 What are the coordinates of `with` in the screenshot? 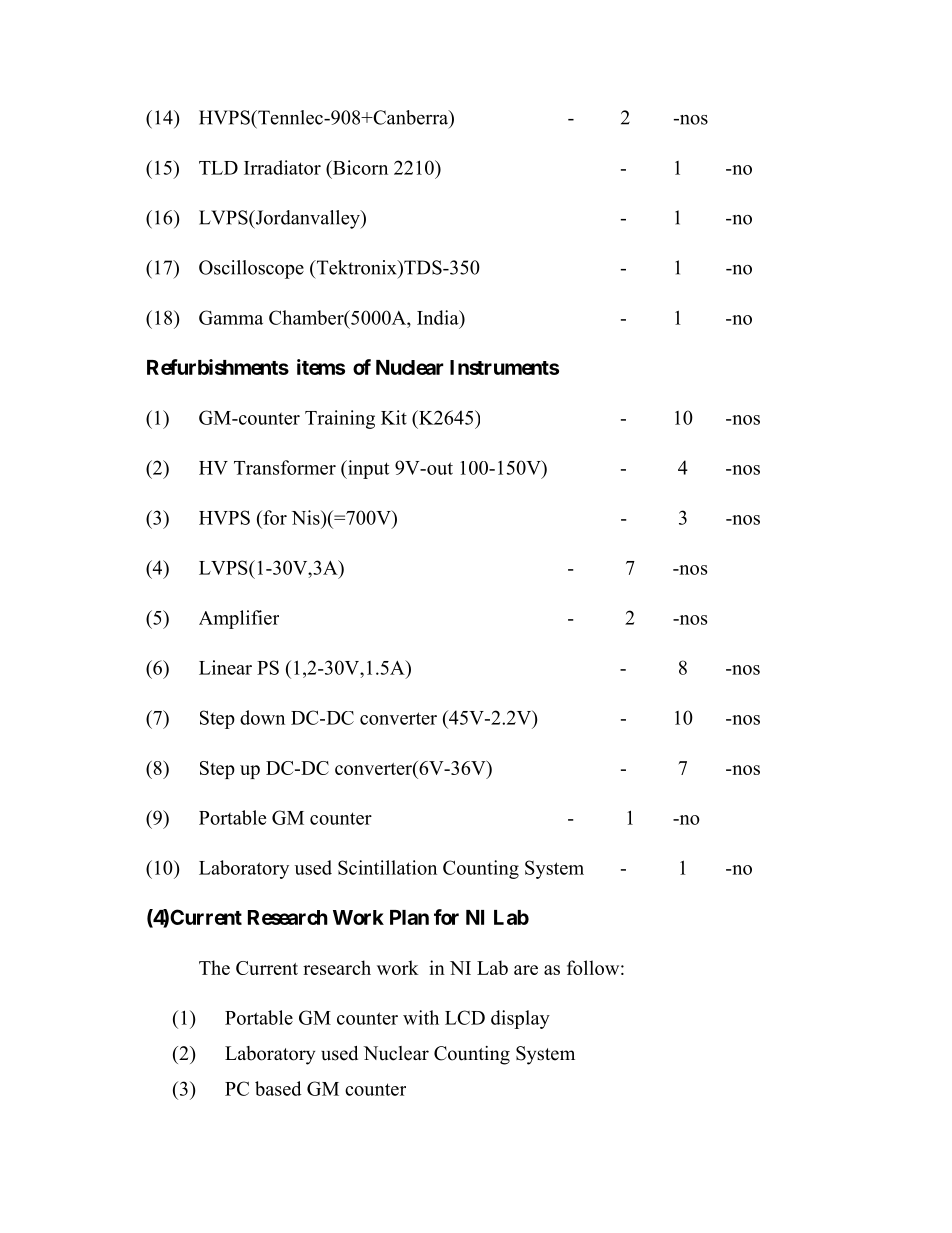 It's located at (421, 1017).
